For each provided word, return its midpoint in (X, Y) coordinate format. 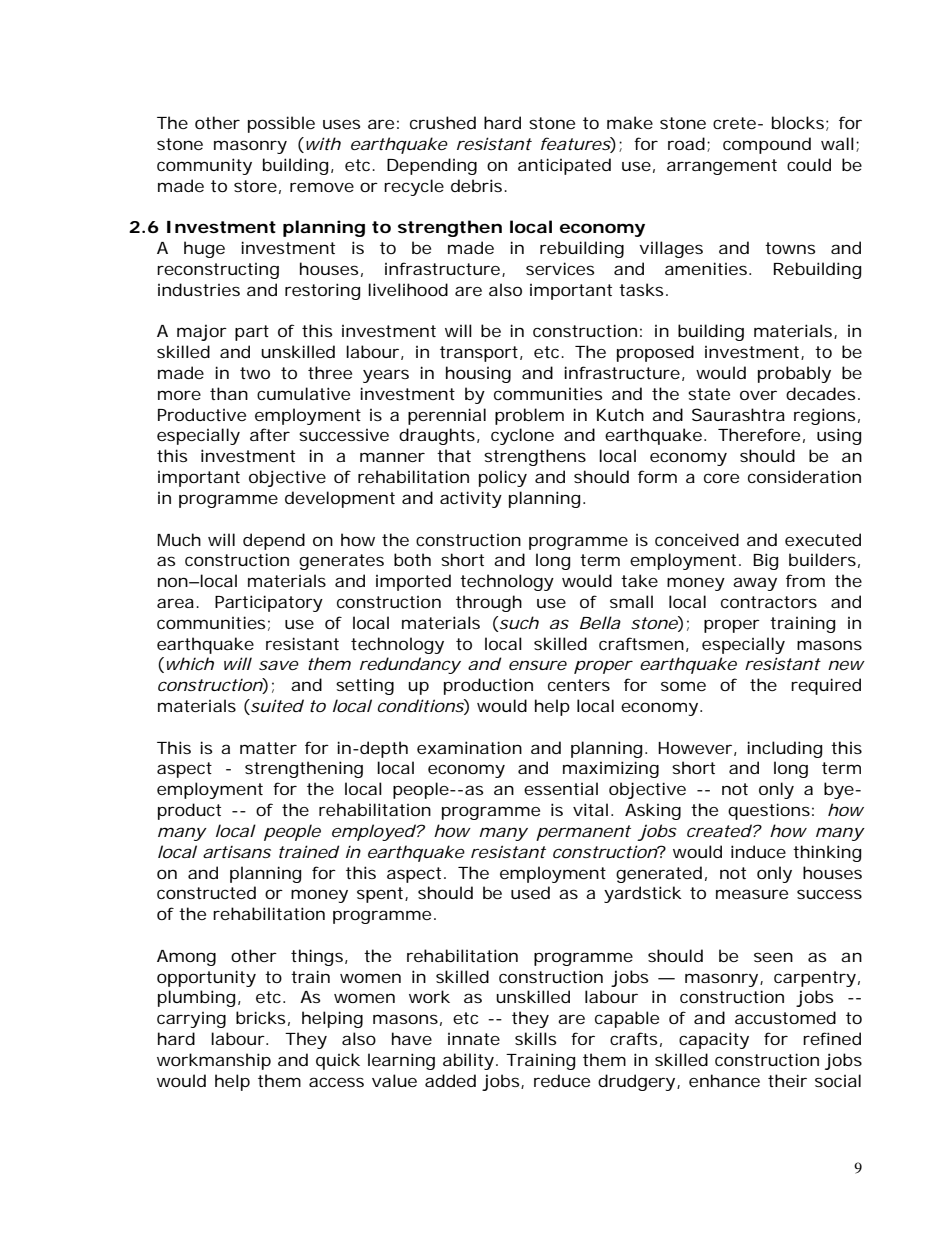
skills (535, 1038)
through (489, 603)
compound (767, 145)
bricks (260, 1017)
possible (281, 124)
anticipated (564, 166)
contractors (769, 602)
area (175, 603)
